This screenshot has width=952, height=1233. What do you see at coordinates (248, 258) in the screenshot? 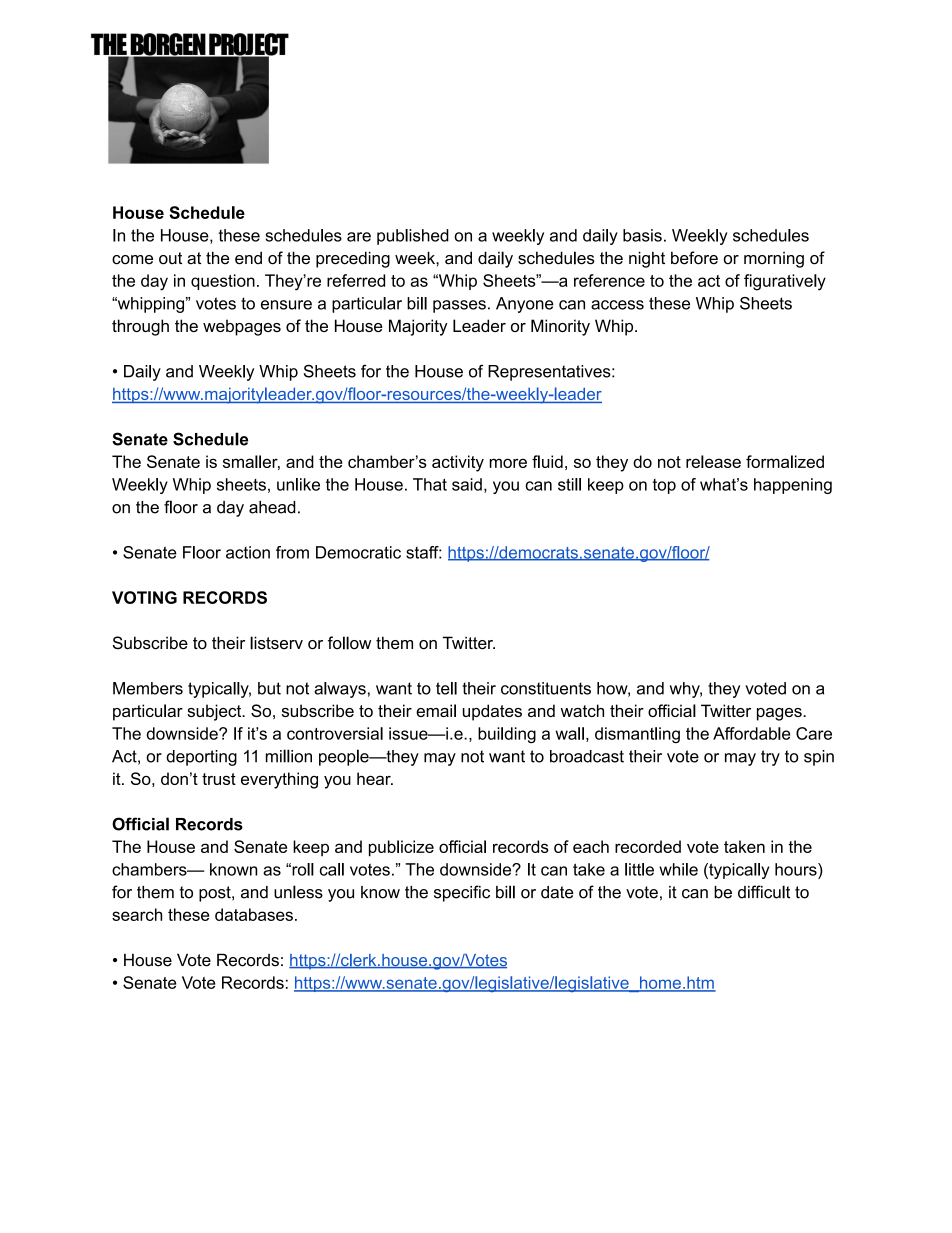
I see `end` at bounding box center [248, 258].
